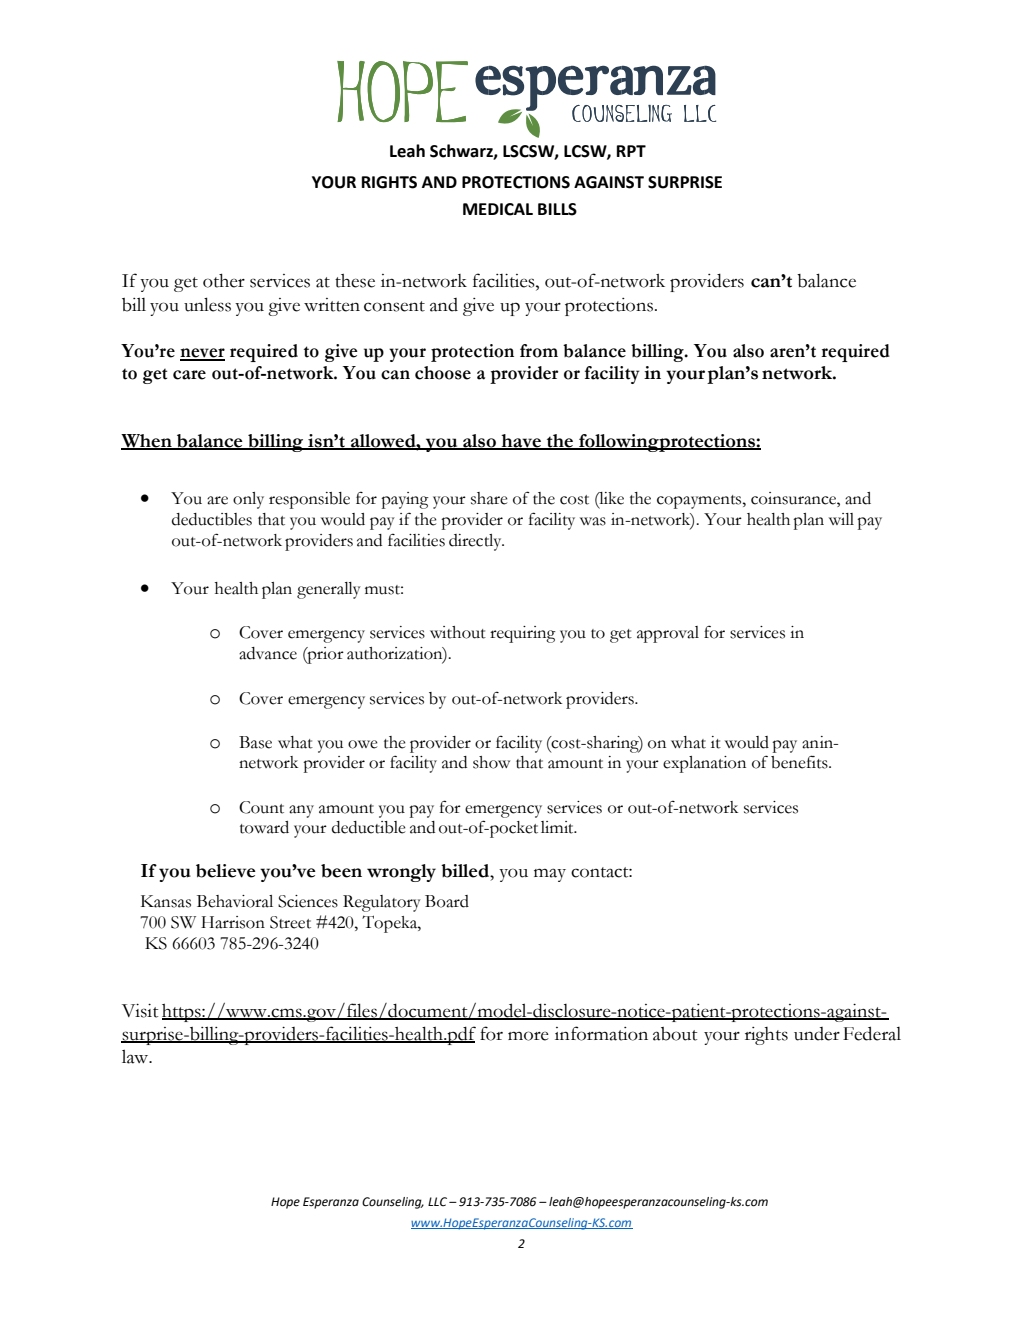  I want to click on other, so click(224, 280).
